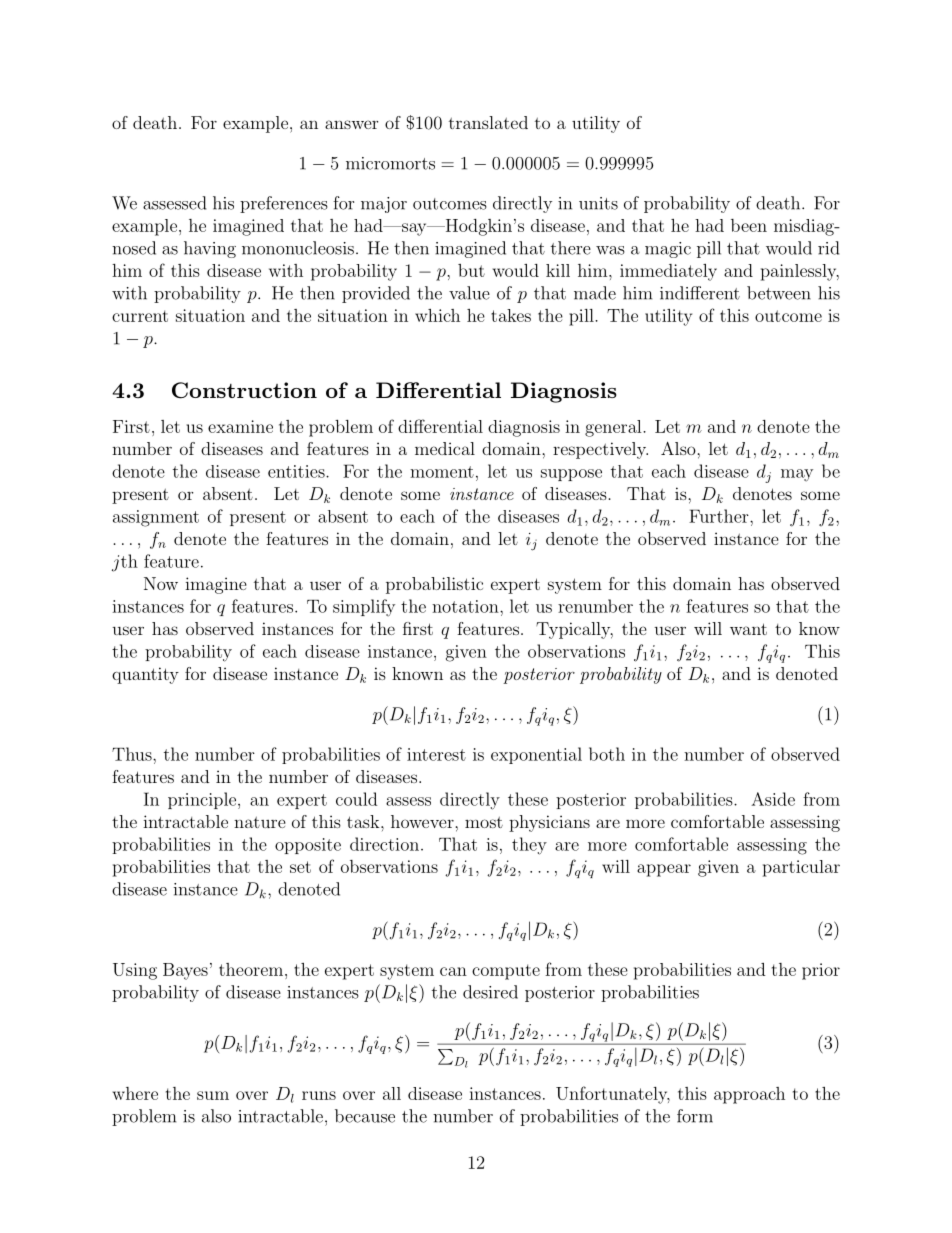  I want to click on between, so click(779, 293).
